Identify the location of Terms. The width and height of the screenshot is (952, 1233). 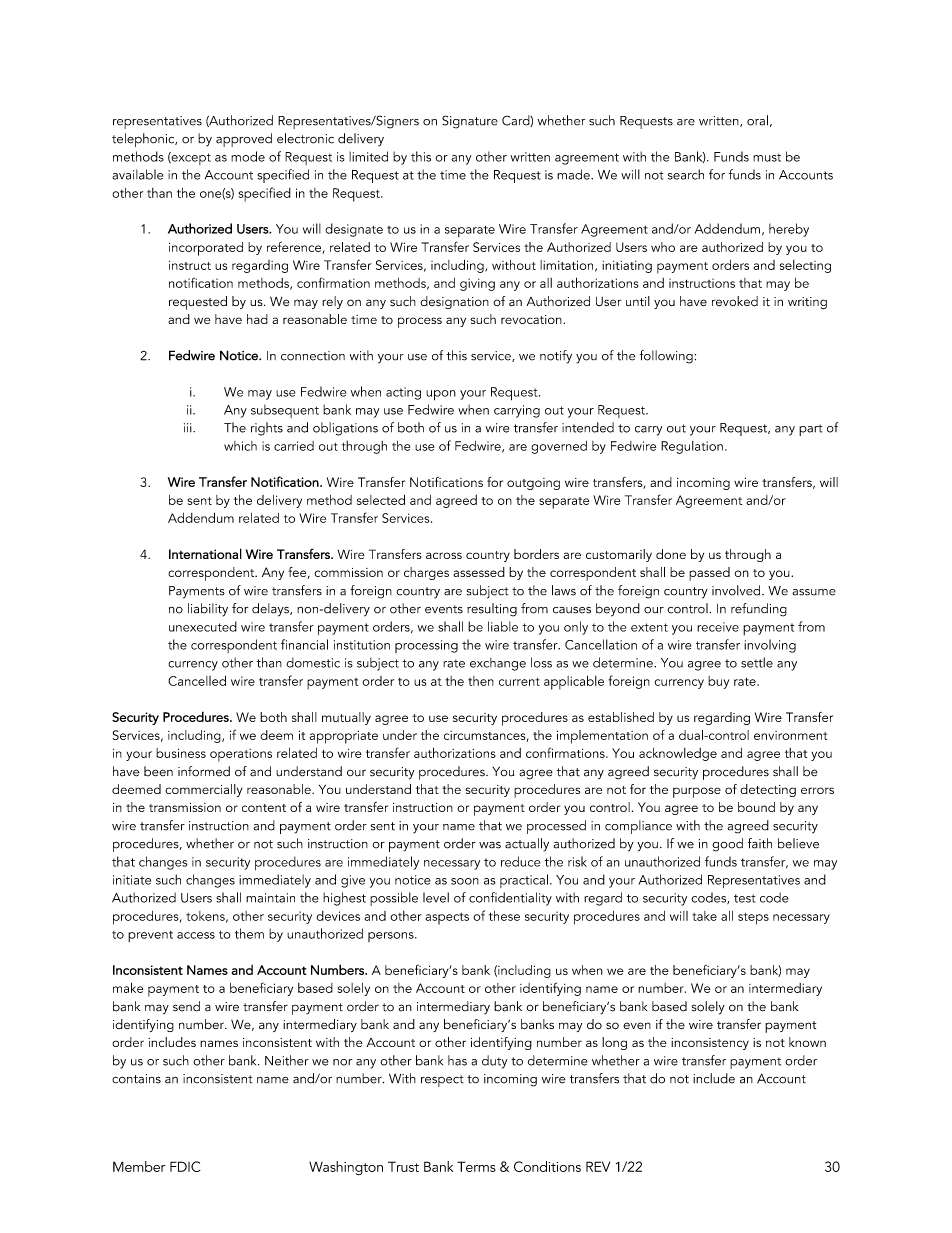
(476, 1166).
